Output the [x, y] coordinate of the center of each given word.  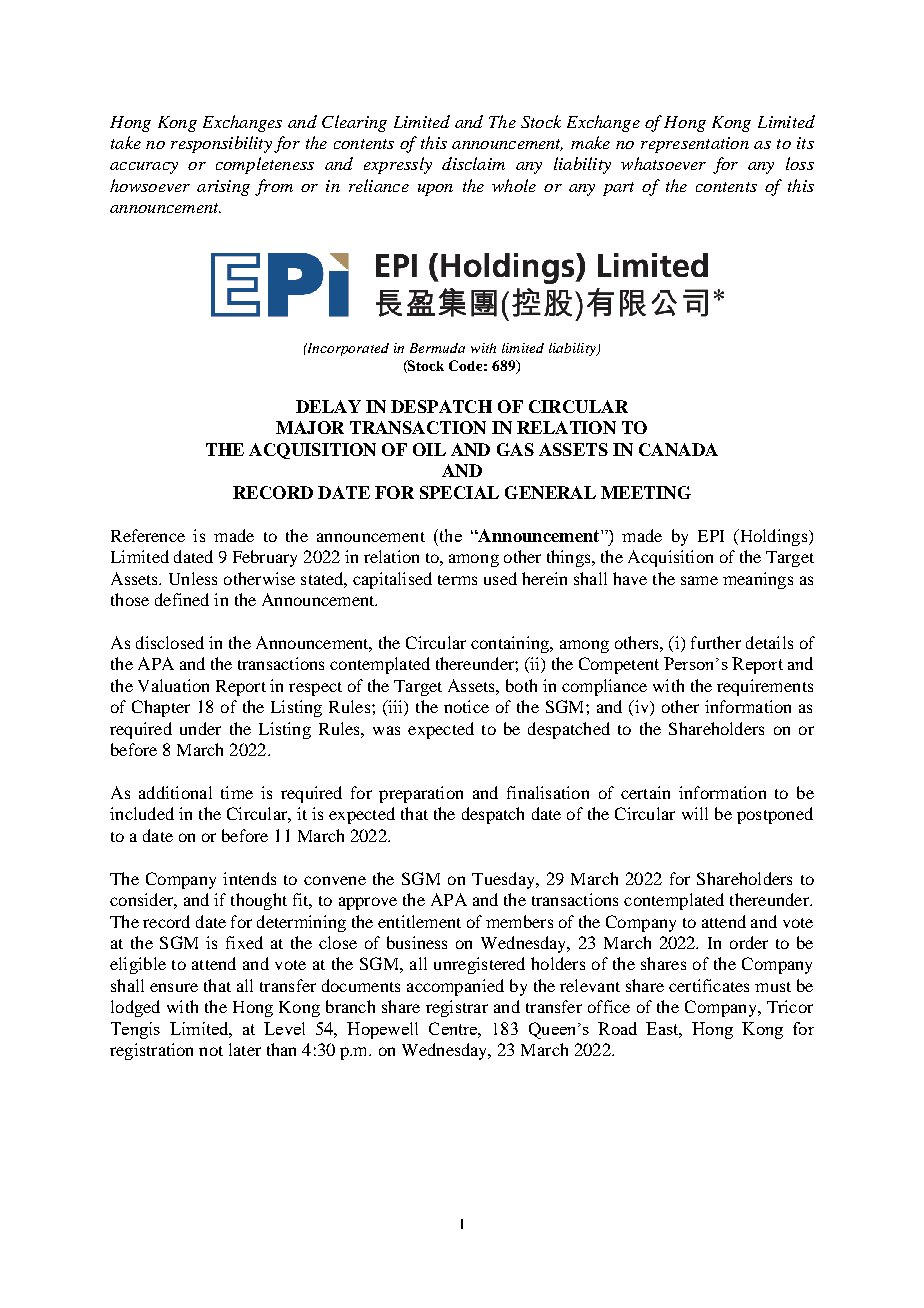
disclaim [473, 163]
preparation [421, 794]
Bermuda [437, 348]
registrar [457, 1008]
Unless [193, 578]
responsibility [221, 144]
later [245, 1049]
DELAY [328, 406]
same [699, 580]
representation [695, 145]
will [695, 813]
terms [457, 580]
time [237, 792]
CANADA [678, 449]
